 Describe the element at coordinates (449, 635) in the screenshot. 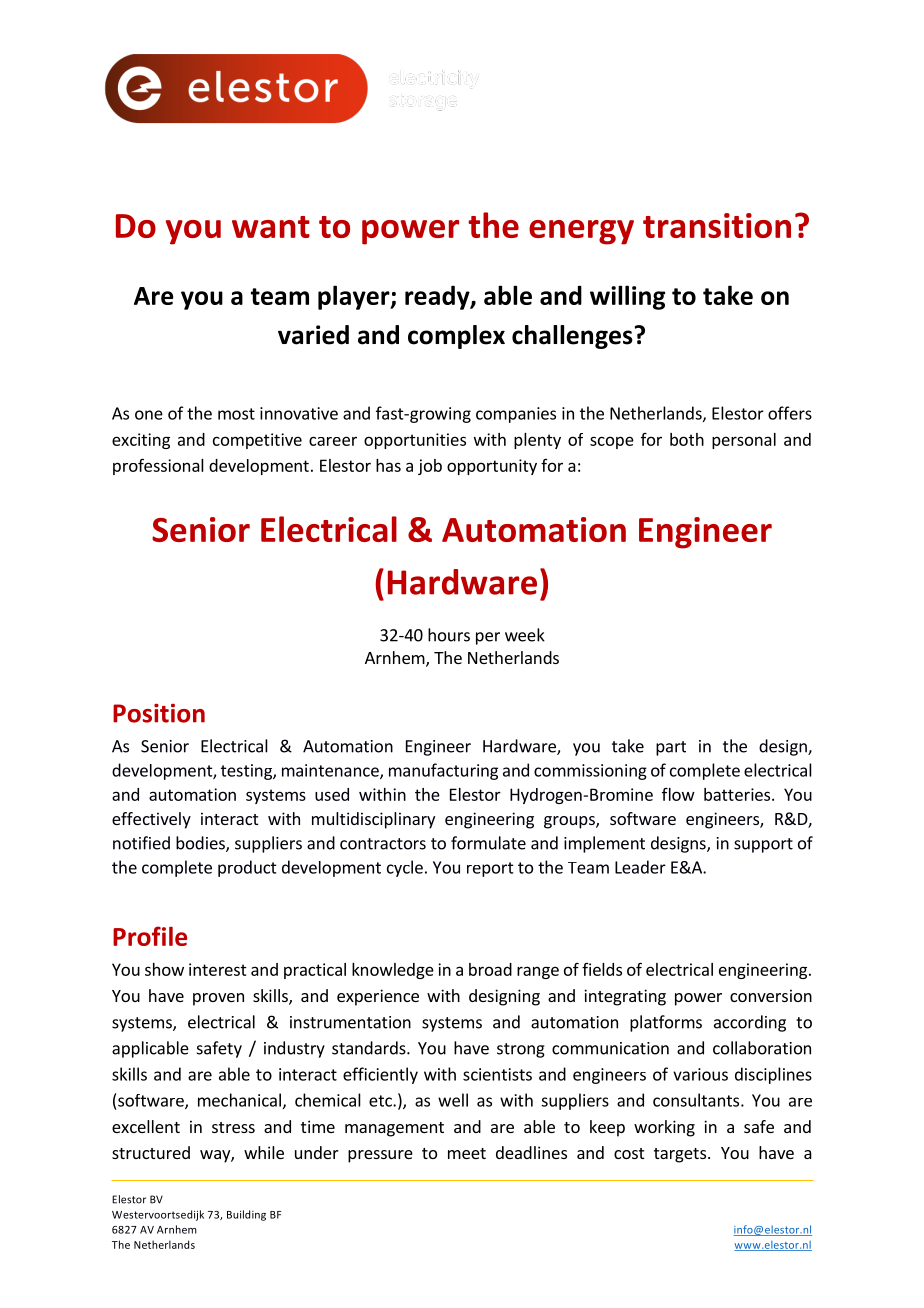

I see `hours` at that location.
